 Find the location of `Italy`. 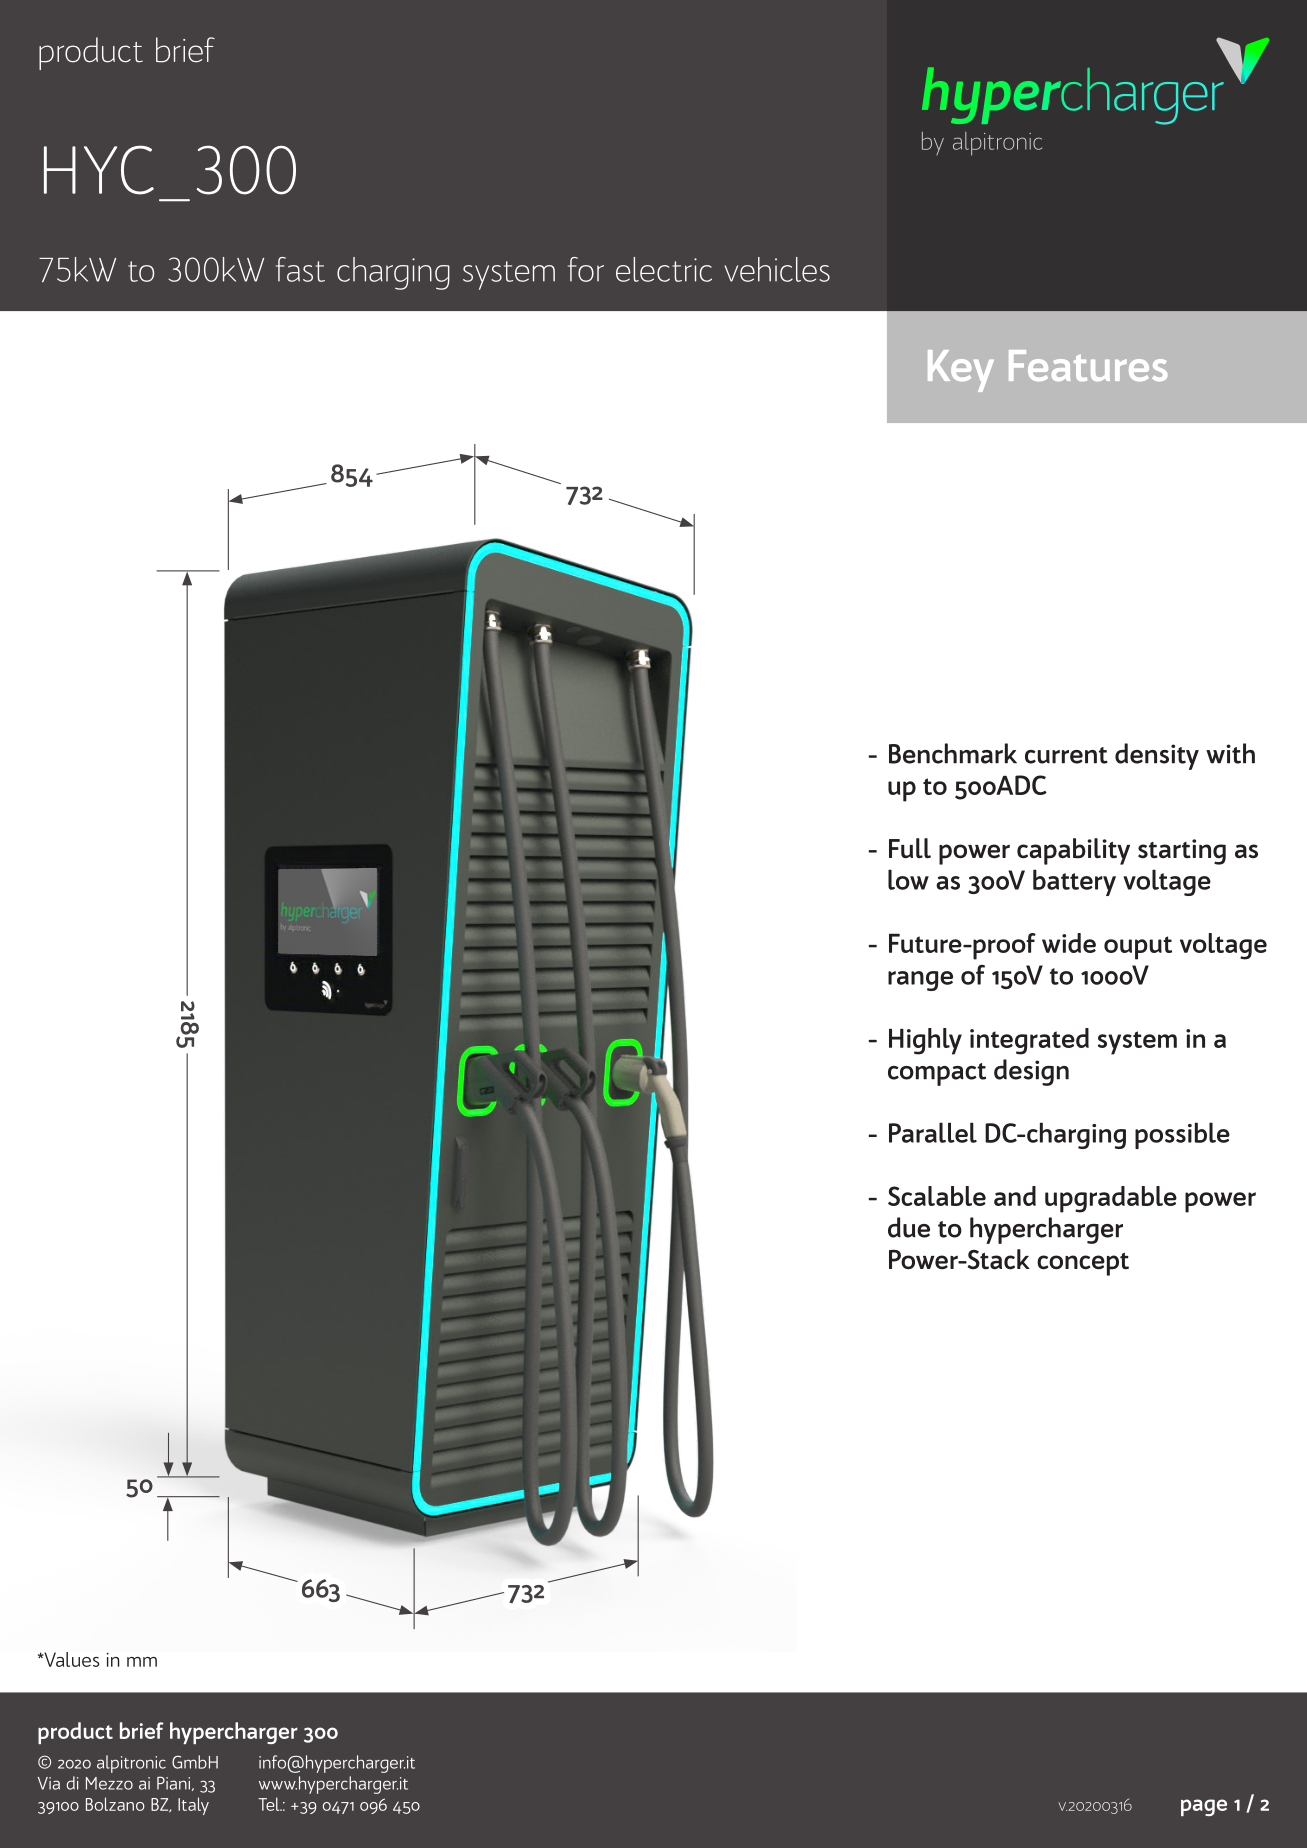

Italy is located at coordinates (193, 1806).
